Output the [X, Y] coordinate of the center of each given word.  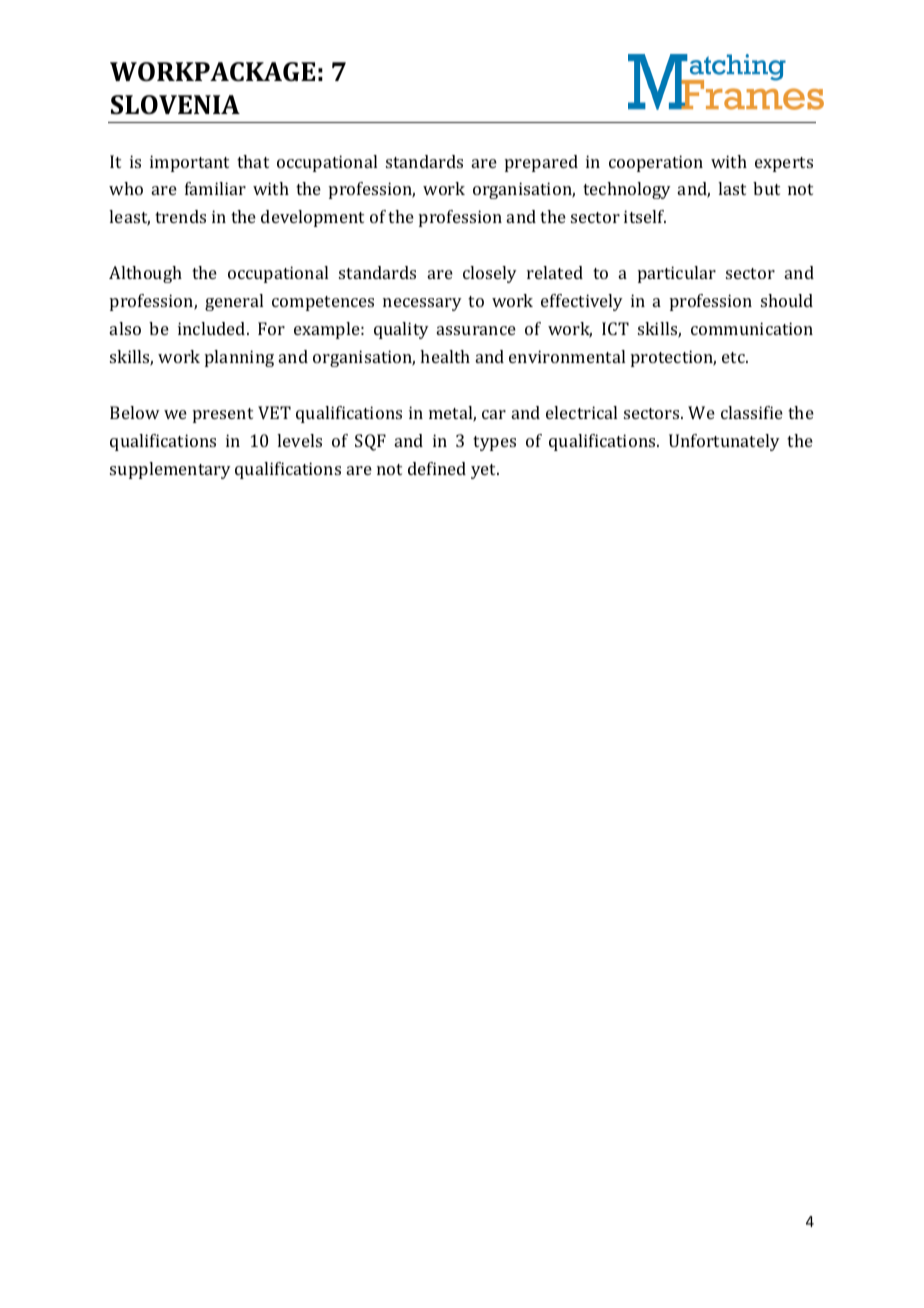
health [445, 356]
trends [180, 216]
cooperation [656, 163]
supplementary [170, 470]
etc [734, 357]
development [312, 218]
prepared [541, 163]
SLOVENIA [175, 105]
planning [239, 358]
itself [645, 216]
